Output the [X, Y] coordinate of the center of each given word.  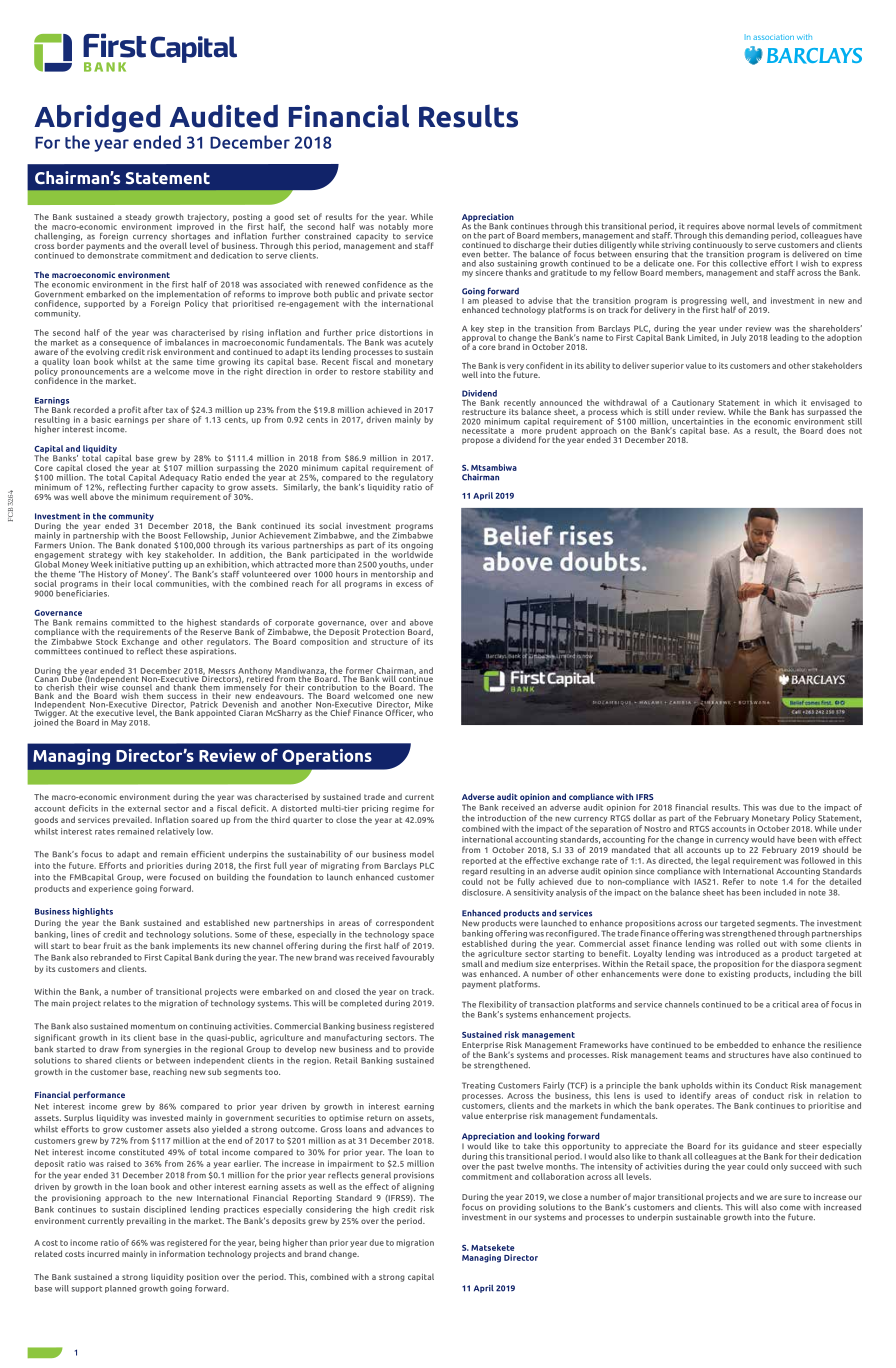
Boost [169, 536]
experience [111, 889]
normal [761, 226]
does [836, 430]
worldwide [412, 553]
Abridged [97, 118]
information [182, 1253]
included [780, 892]
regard [474, 872]
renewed [342, 284]
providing [517, 1206]
